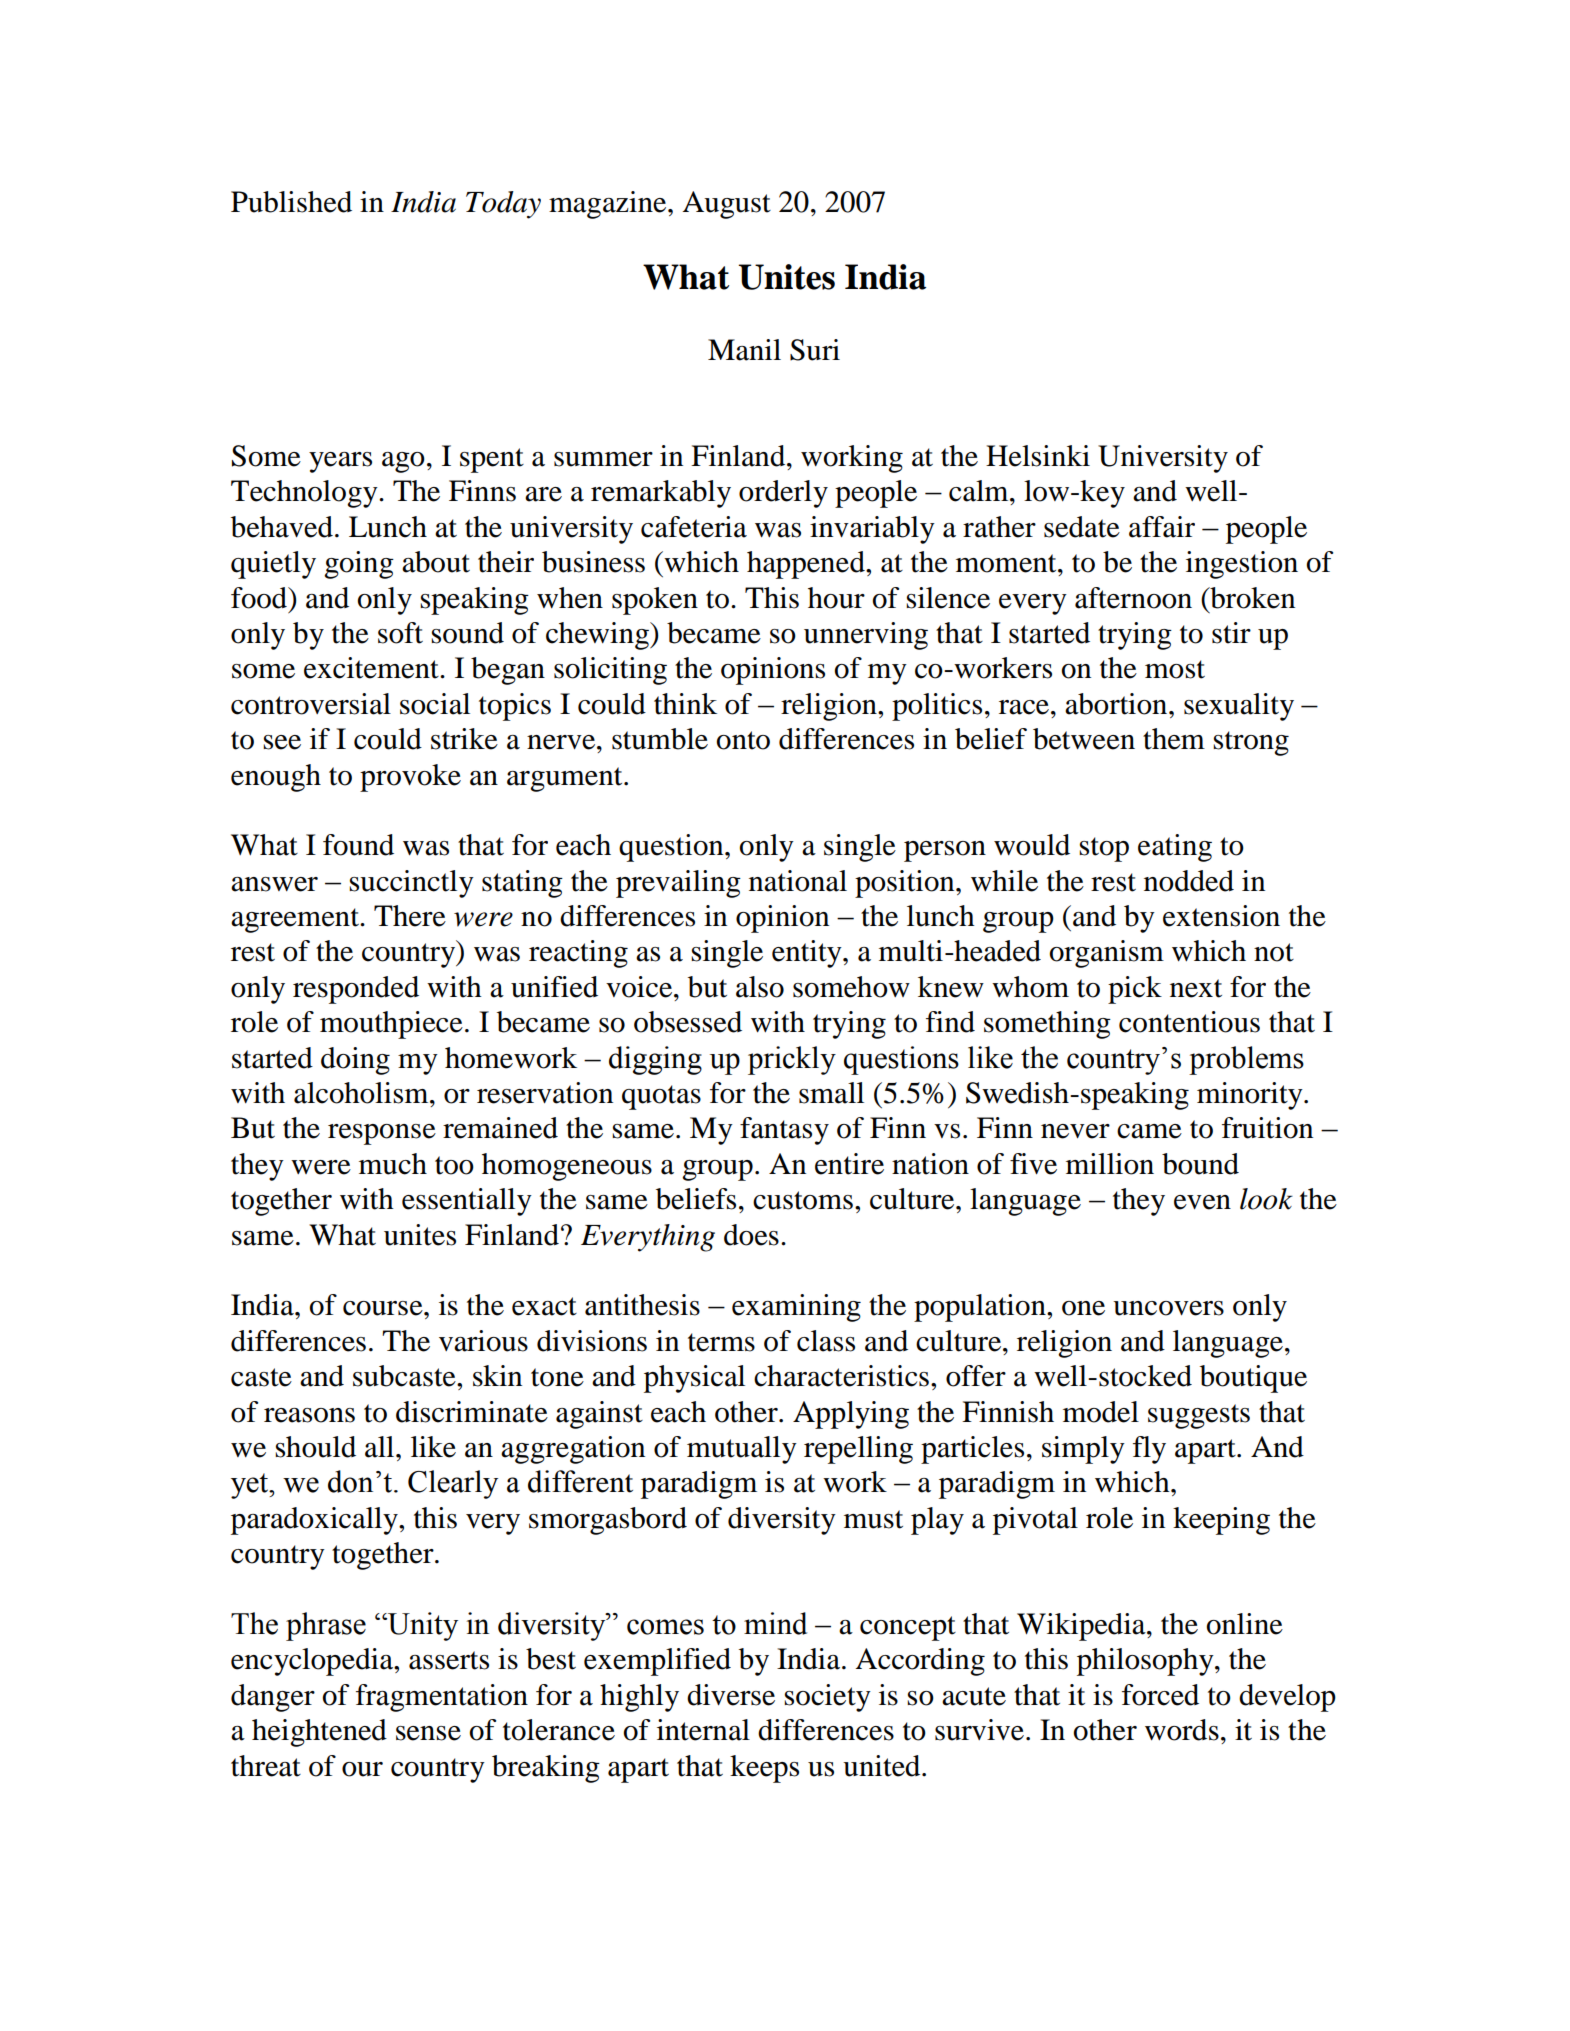 The image size is (1570, 2031). Describe the element at coordinates (428, 1733) in the page. I see `sense` at that location.
